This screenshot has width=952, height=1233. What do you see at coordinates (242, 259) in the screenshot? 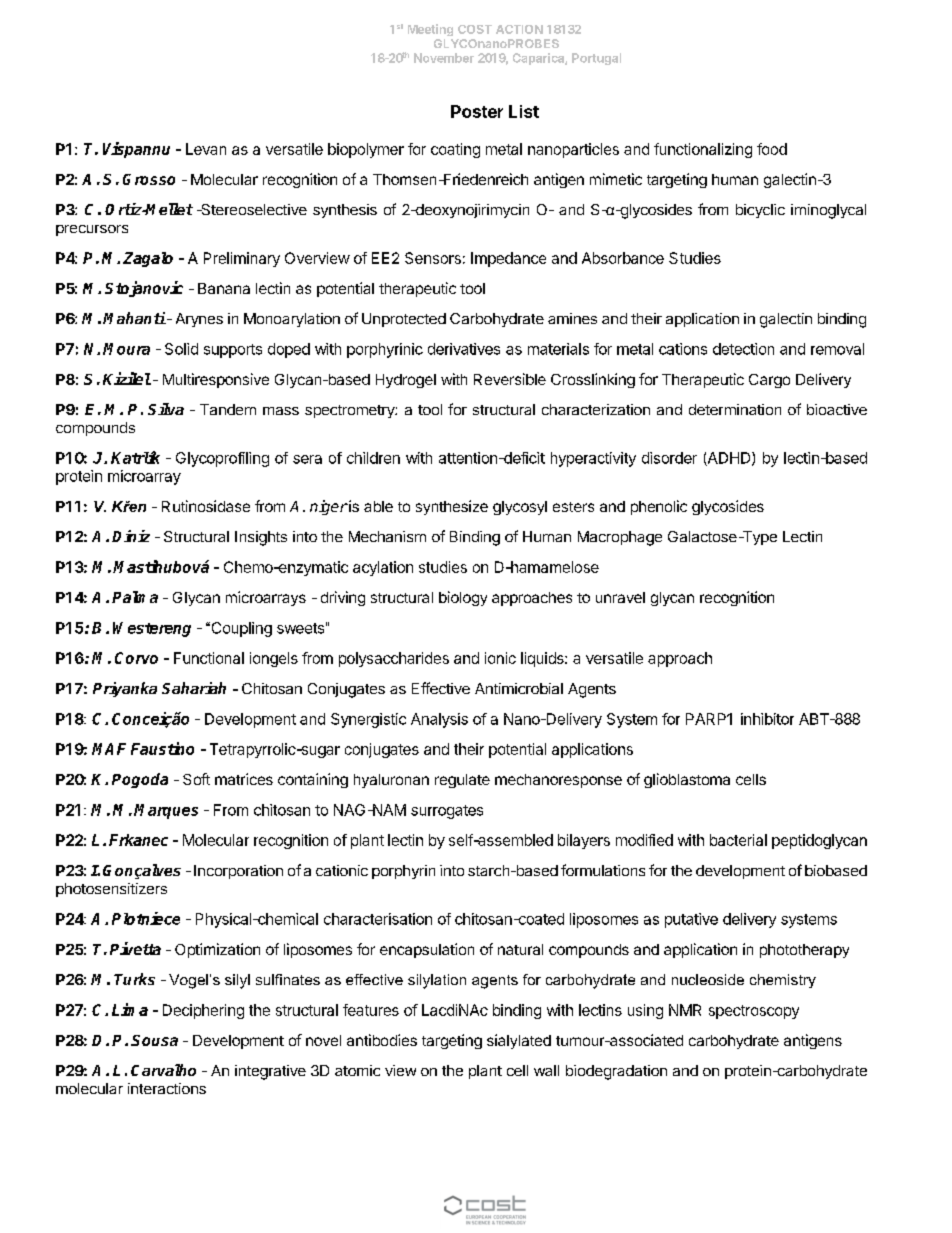
I see `Preliminary` at bounding box center [242, 259].
